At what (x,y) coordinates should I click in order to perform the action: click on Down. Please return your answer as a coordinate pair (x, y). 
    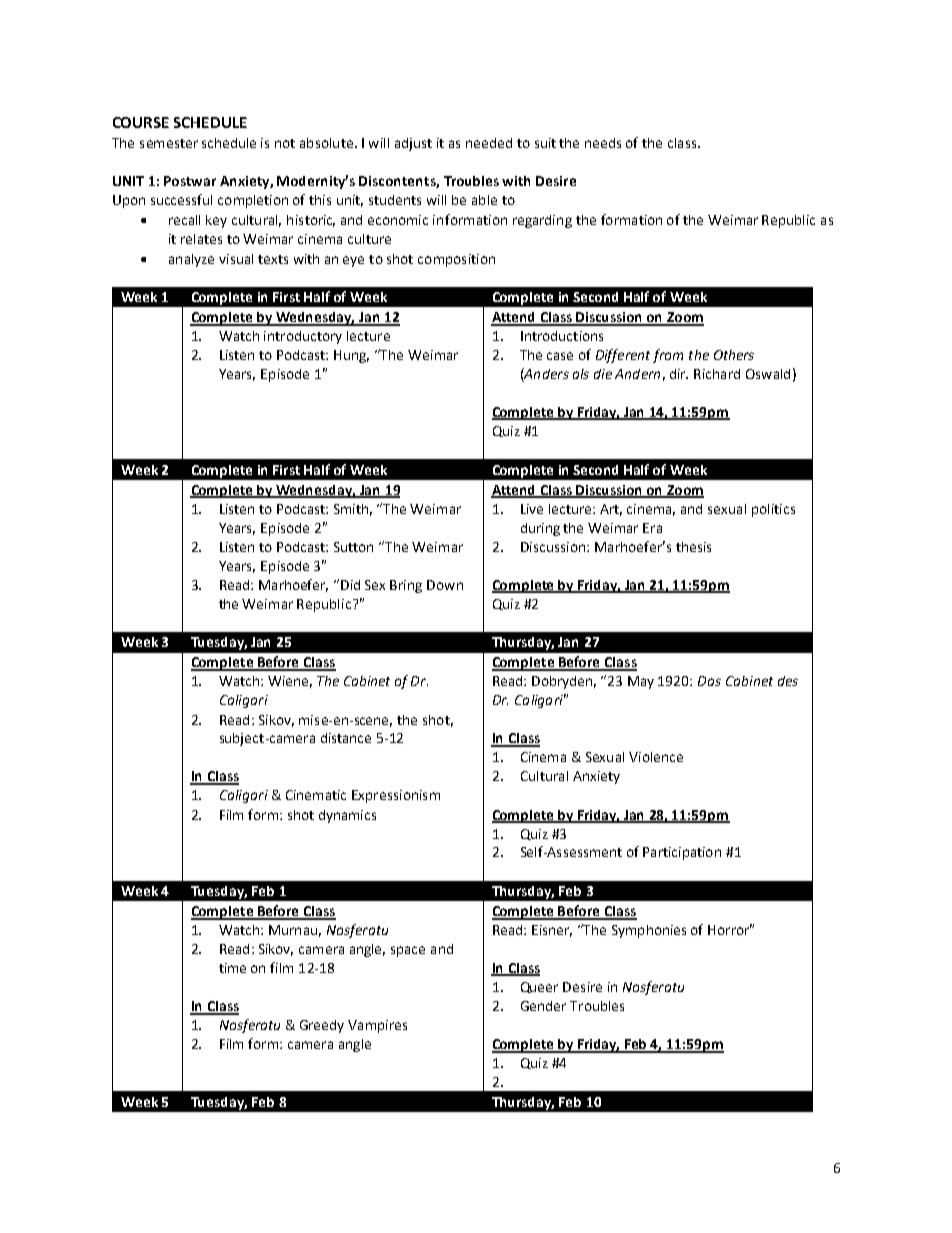
    Looking at the image, I should click on (445, 585).
